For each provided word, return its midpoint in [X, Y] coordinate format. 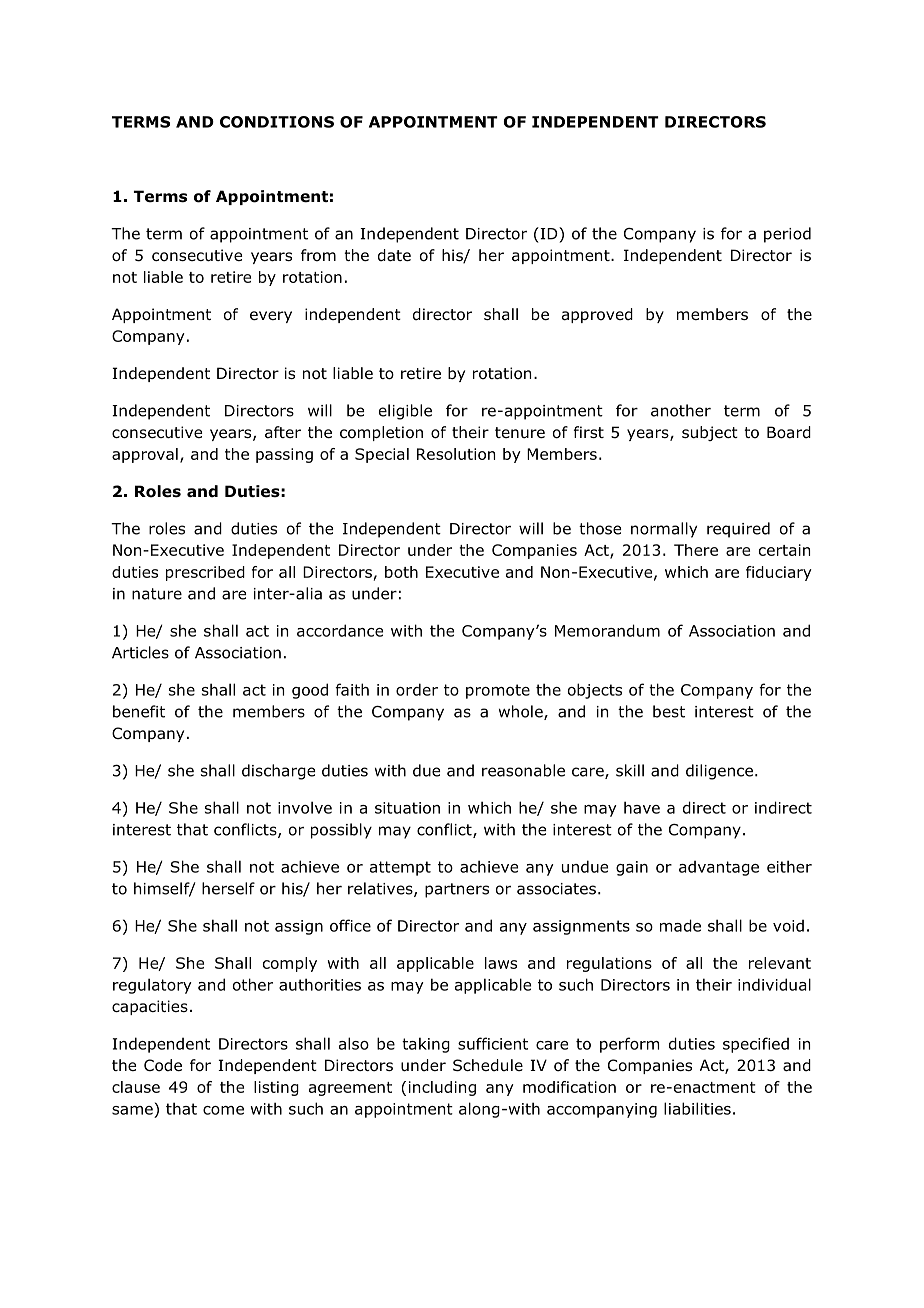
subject [710, 433]
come [223, 1110]
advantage [719, 868]
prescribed [205, 573]
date [394, 255]
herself [228, 888]
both [401, 572]
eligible [405, 412]
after [283, 432]
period [787, 235]
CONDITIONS [277, 122]
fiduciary [779, 573]
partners [457, 890]
